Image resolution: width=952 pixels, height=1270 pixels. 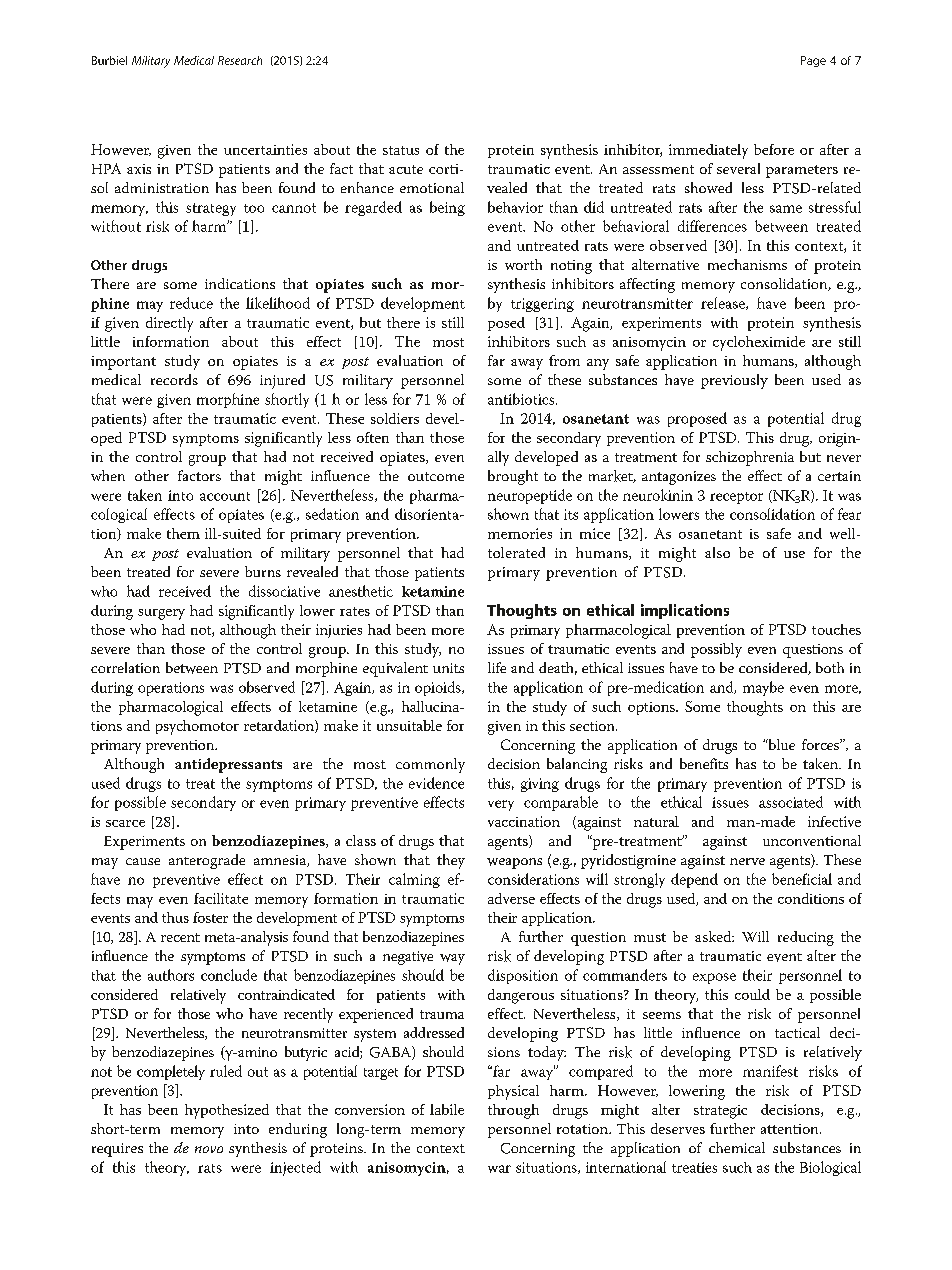 I want to click on Research, so click(x=240, y=60).
